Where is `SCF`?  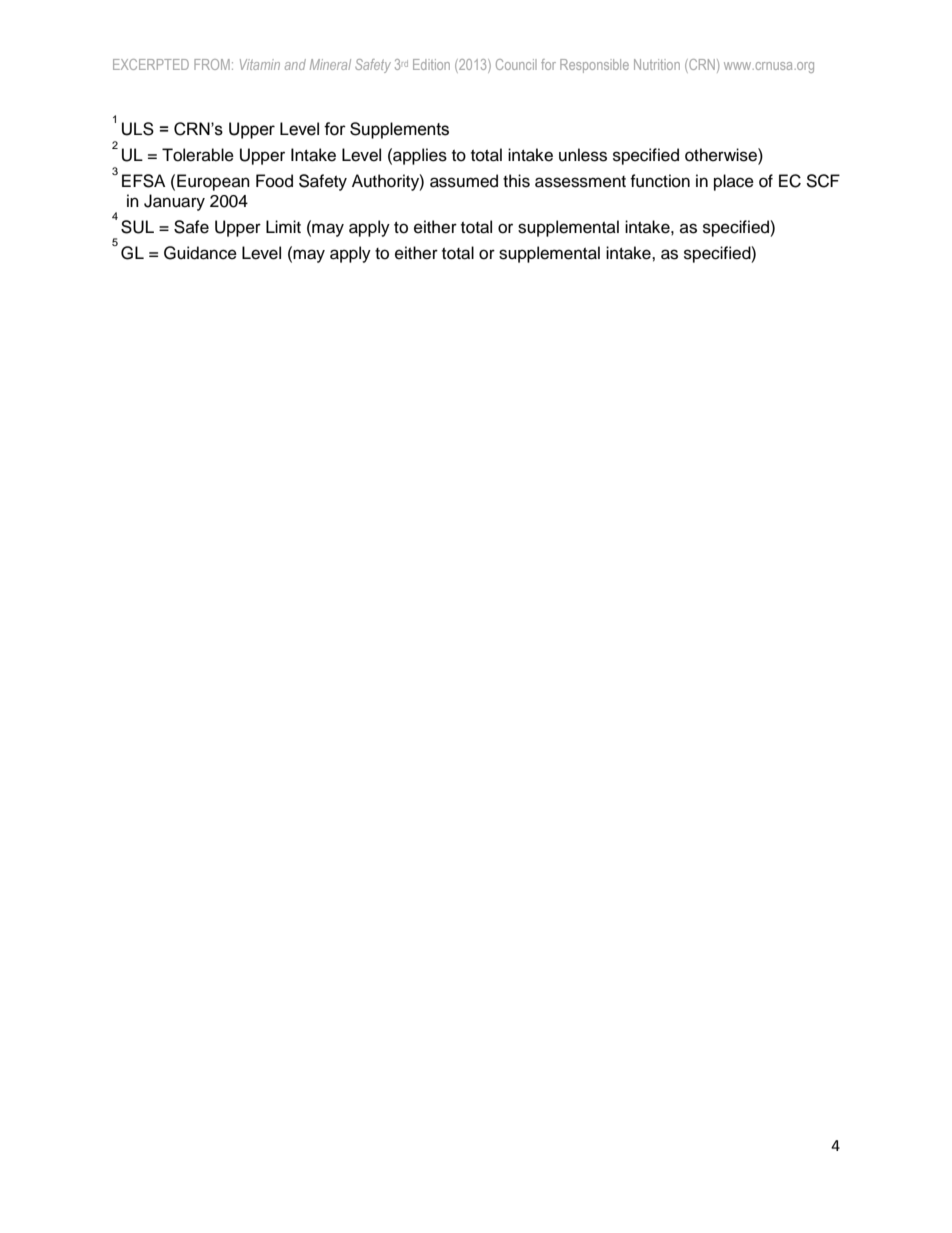 SCF is located at coordinates (823, 181).
